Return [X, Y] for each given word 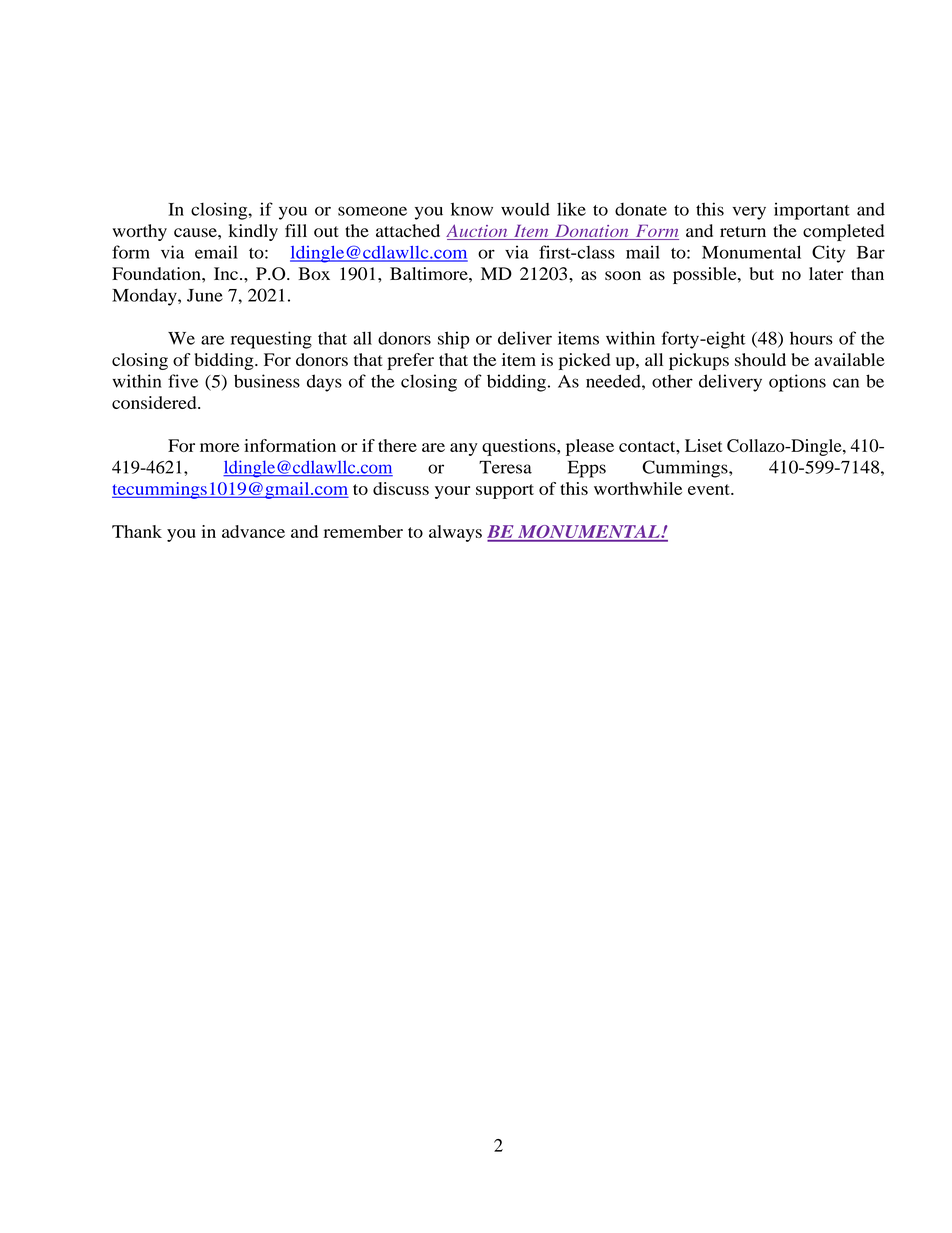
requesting [271, 340]
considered [155, 402]
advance [253, 531]
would [525, 209]
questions [520, 447]
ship [454, 340]
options [797, 383]
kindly [253, 232]
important [812, 211]
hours [811, 338]
